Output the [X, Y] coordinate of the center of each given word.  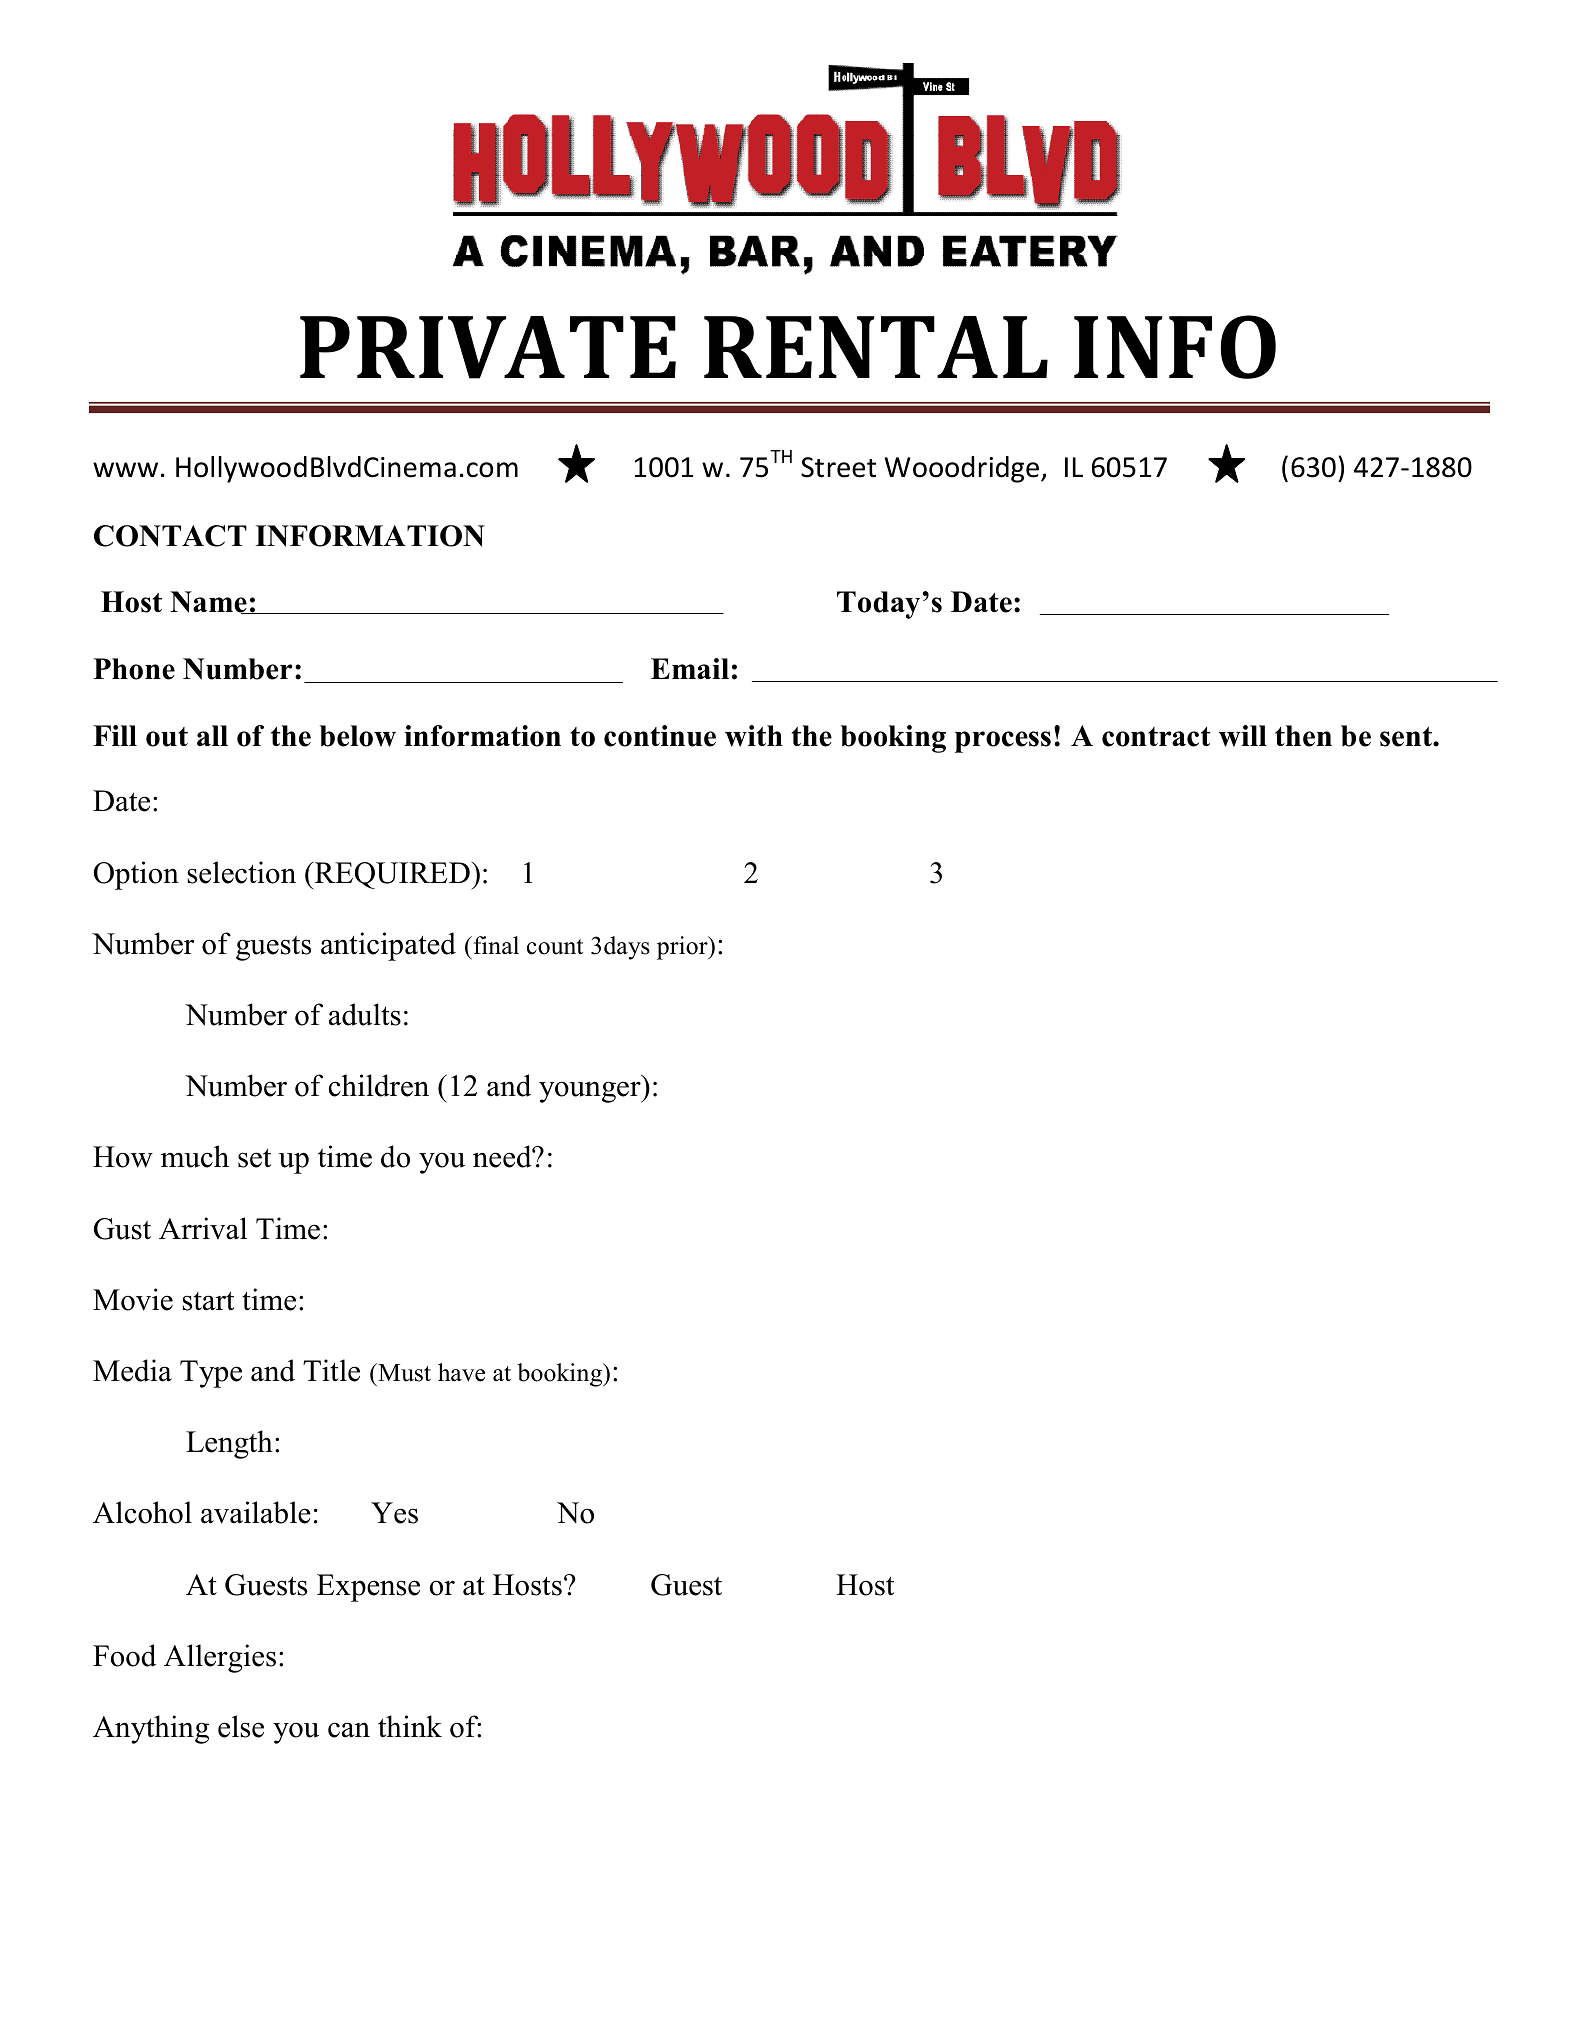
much [195, 1156]
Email [690, 668]
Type [211, 1374]
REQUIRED [392, 876]
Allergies [220, 1658]
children [379, 1085]
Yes [394, 1513]
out [167, 737]
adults [365, 1014]
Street [838, 467]
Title [331, 1370]
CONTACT [170, 536]
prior [683, 948]
